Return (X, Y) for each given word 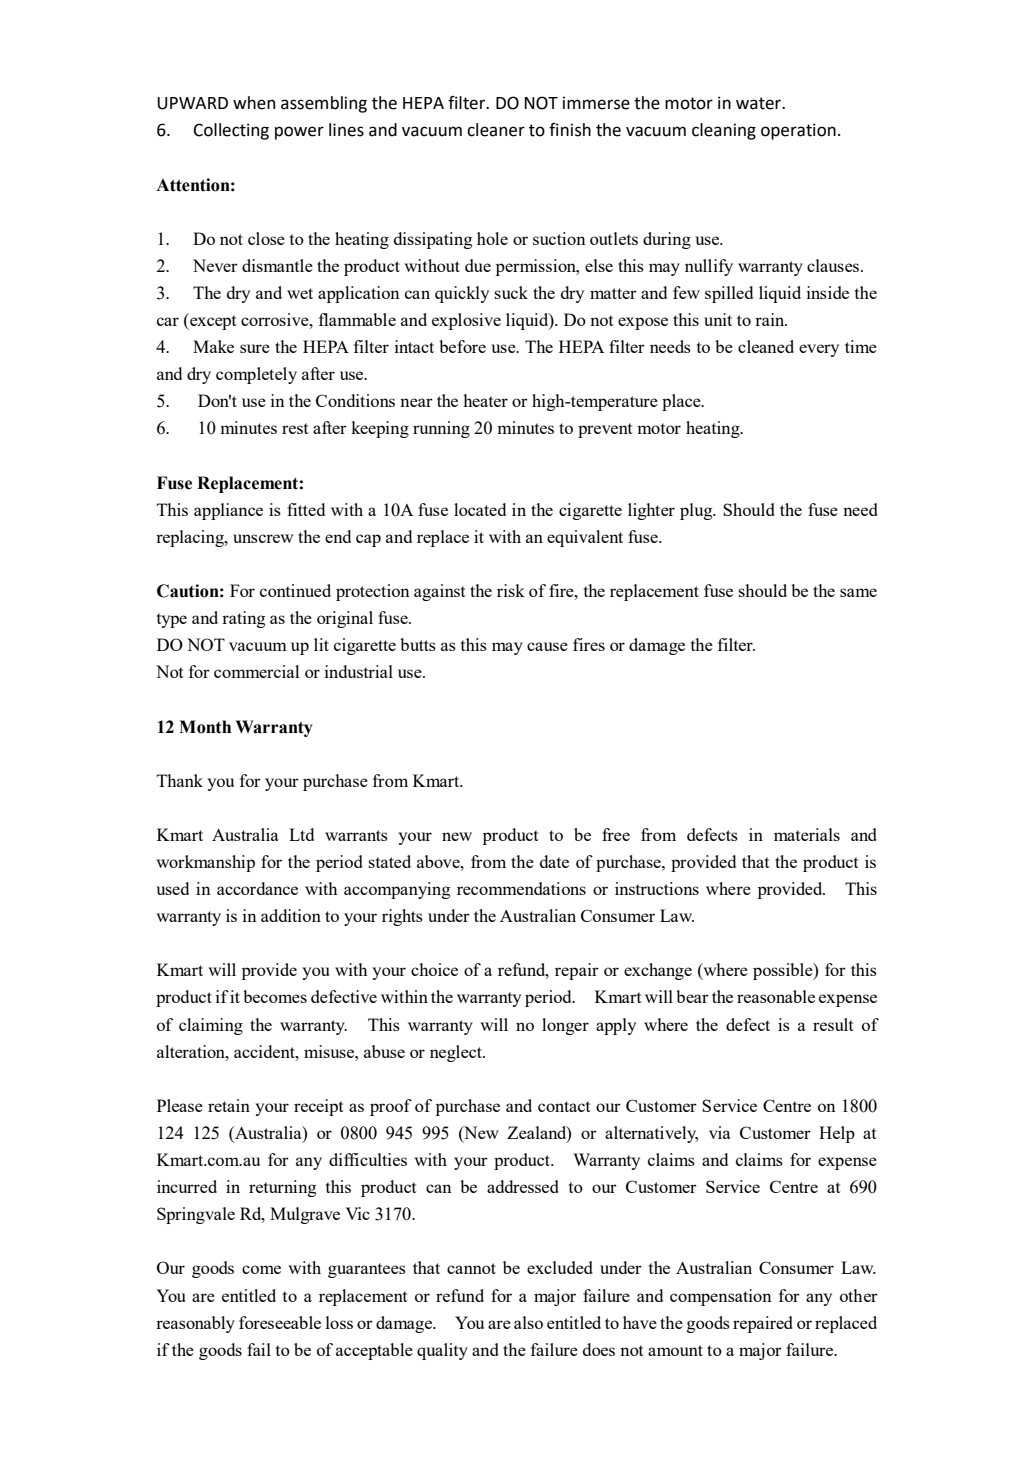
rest (295, 428)
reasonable (776, 996)
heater (485, 400)
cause (547, 646)
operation (798, 131)
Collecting (231, 131)
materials (807, 834)
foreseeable (280, 1322)
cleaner (496, 130)
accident (265, 1051)
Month (205, 727)
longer (565, 1026)
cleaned (766, 346)
